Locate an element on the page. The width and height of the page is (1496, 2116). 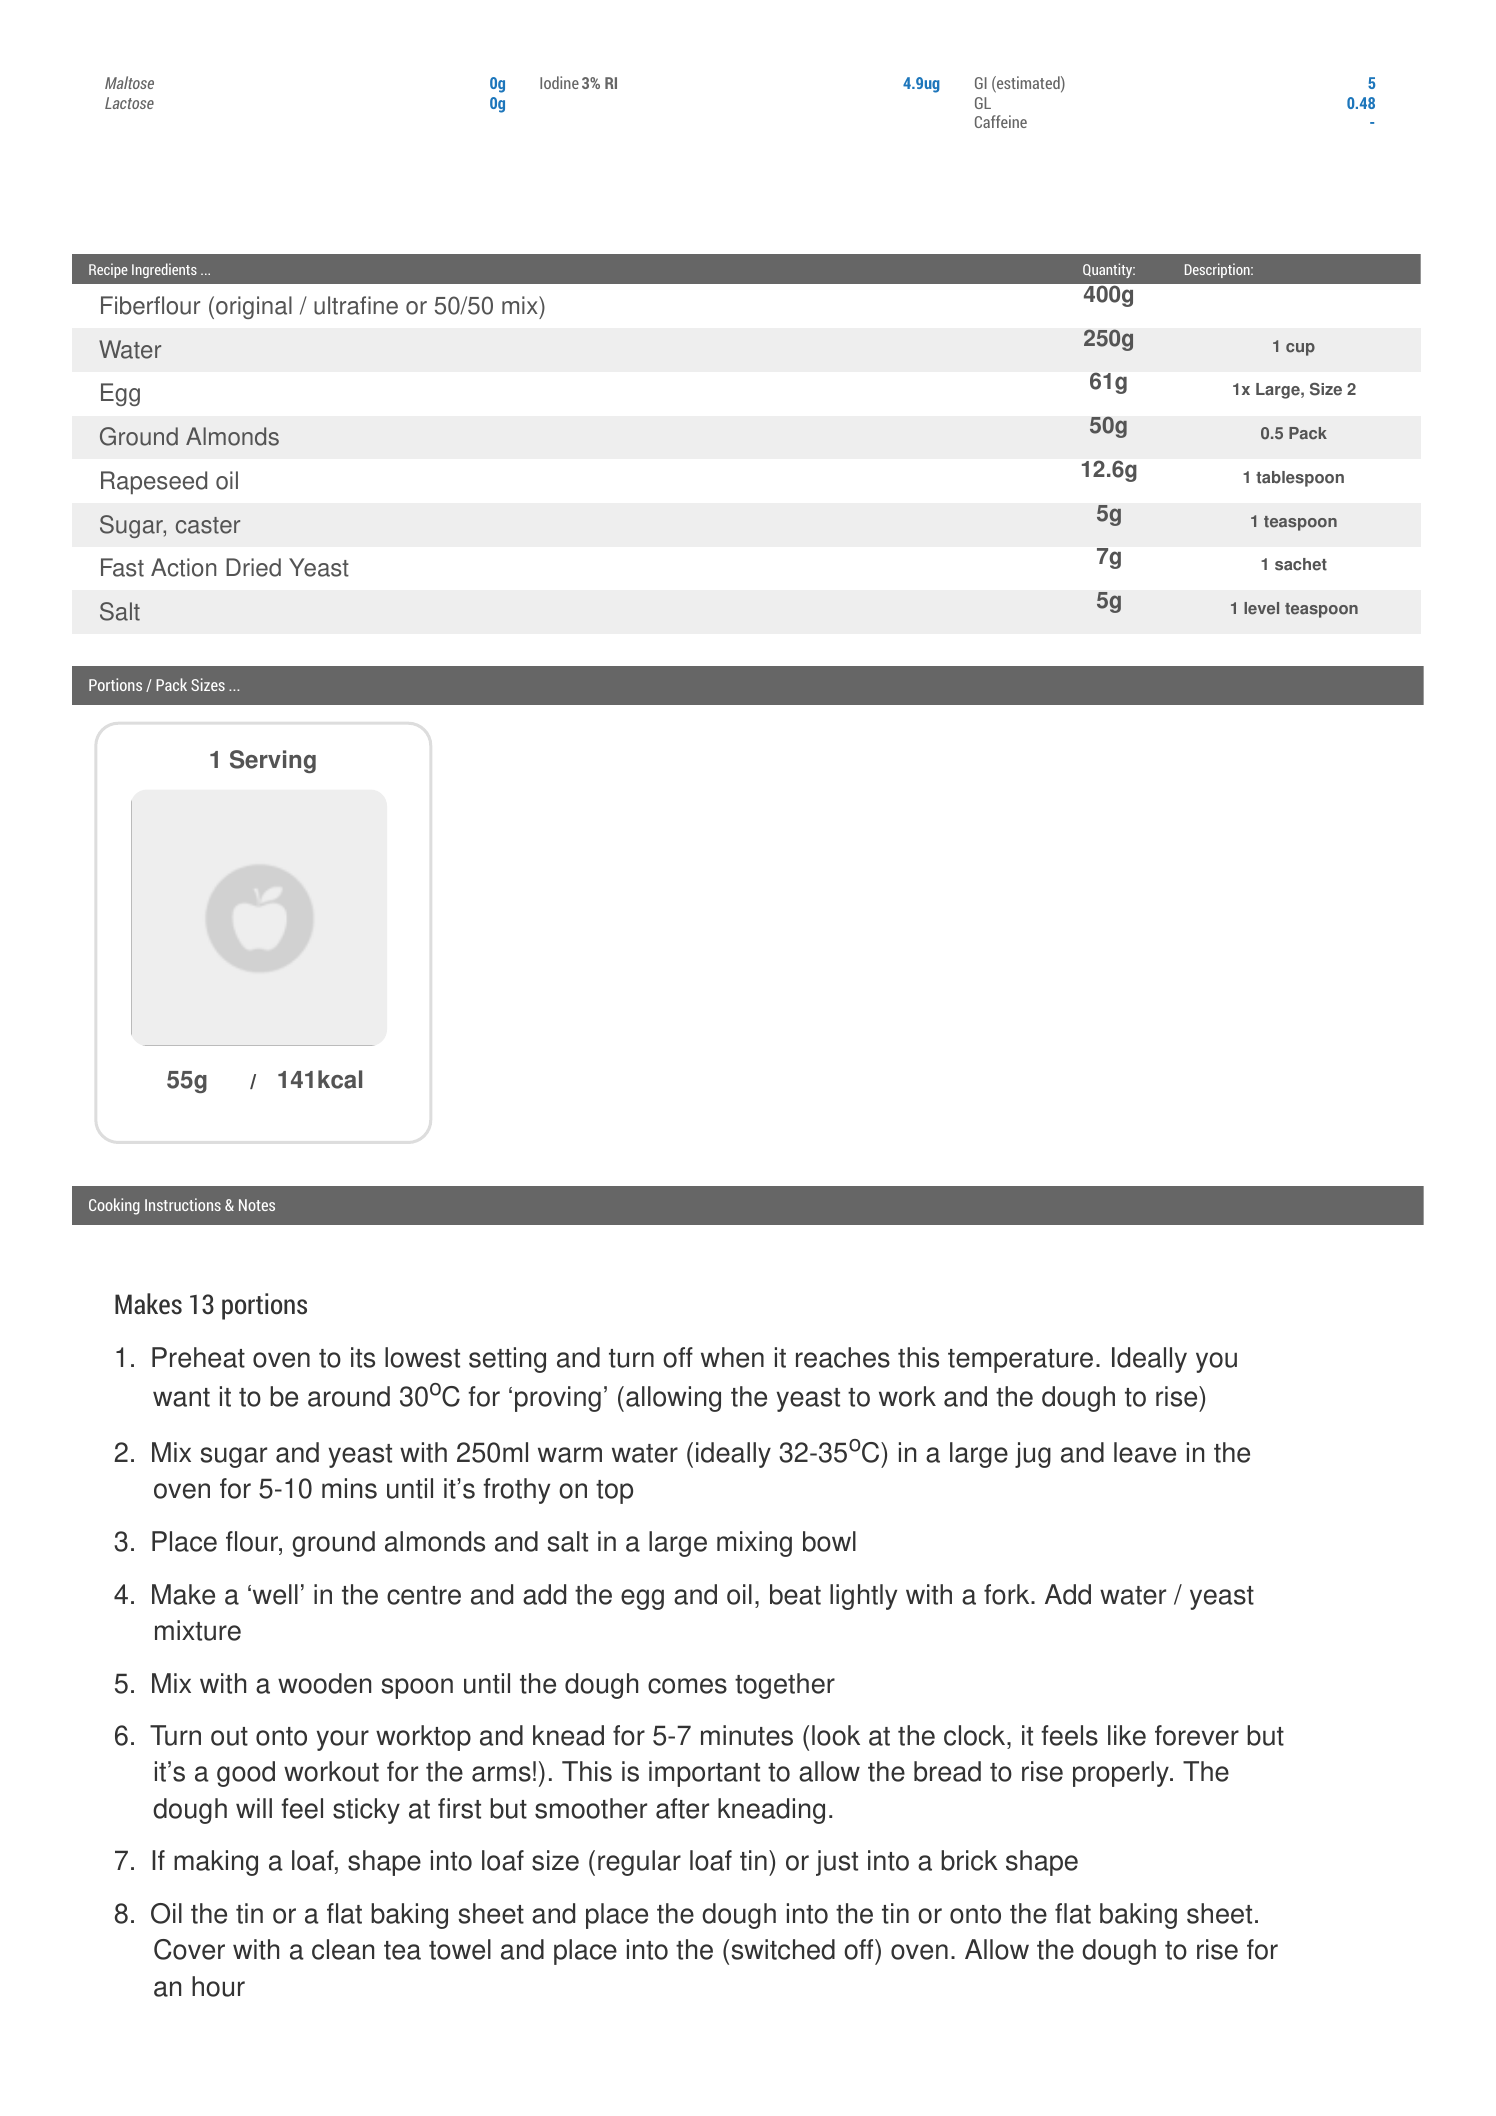
Iodine is located at coordinates (559, 82).
